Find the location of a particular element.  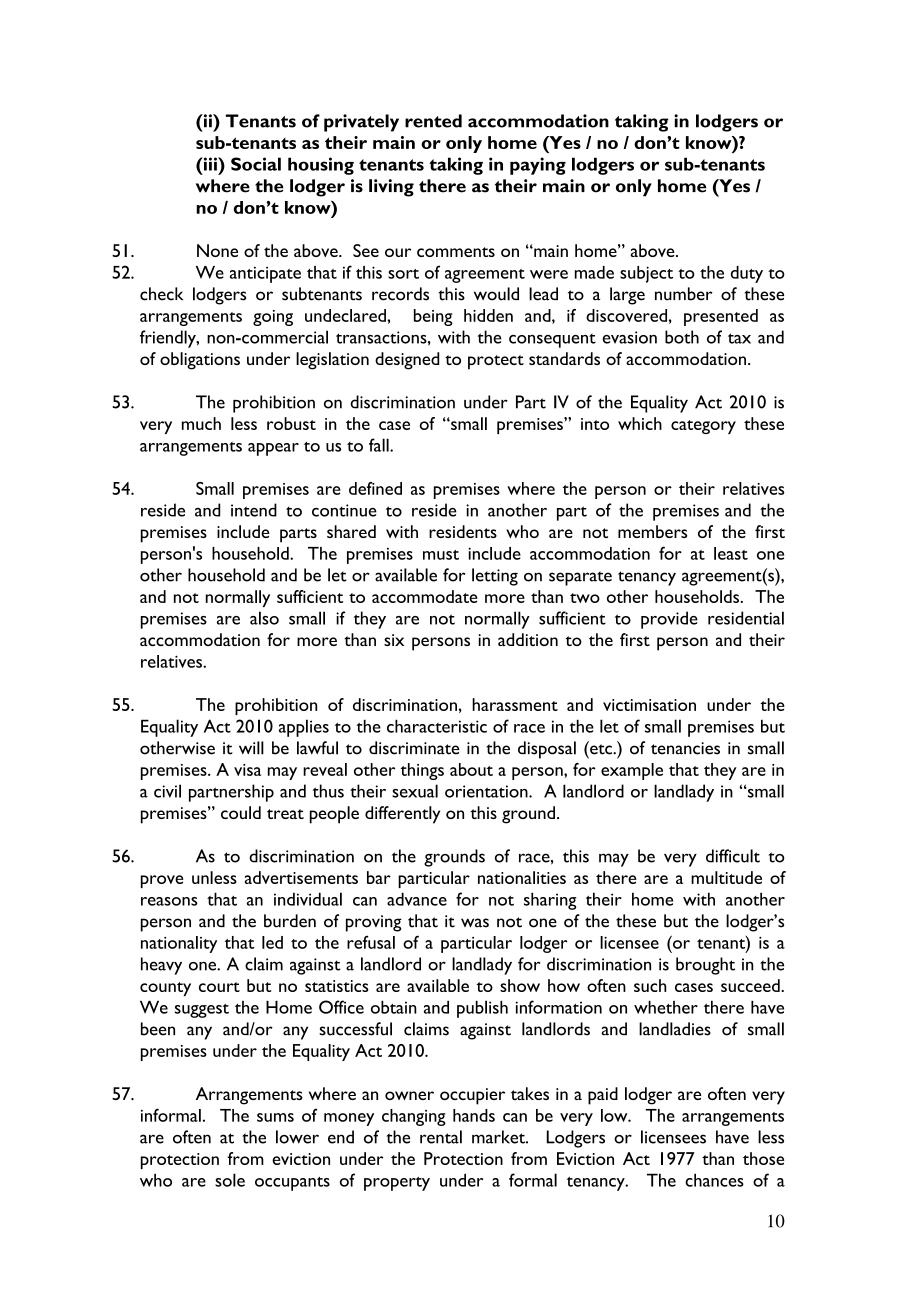

provide is located at coordinates (669, 620).
